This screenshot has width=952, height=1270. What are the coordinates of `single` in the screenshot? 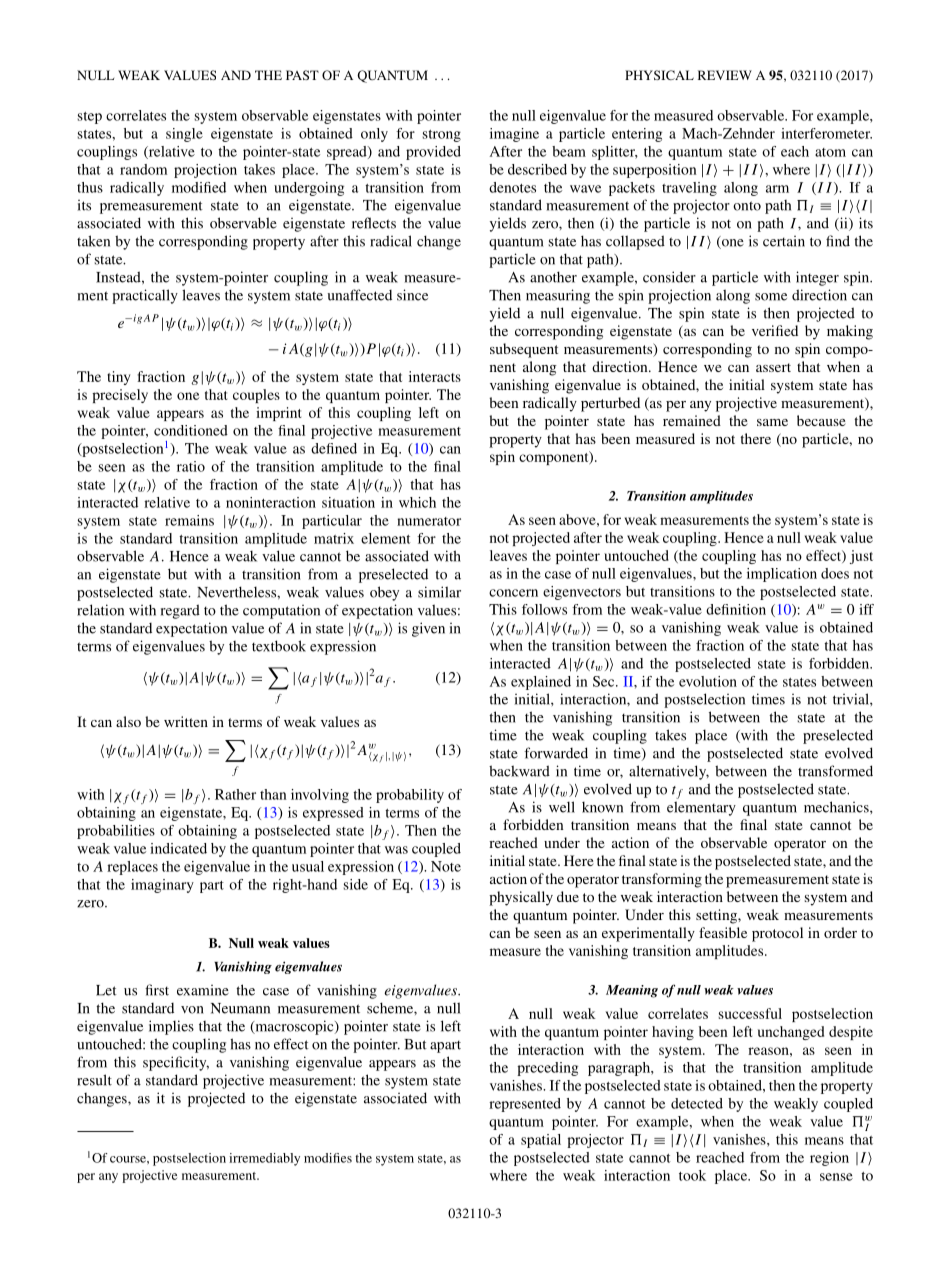 It's located at (184, 135).
